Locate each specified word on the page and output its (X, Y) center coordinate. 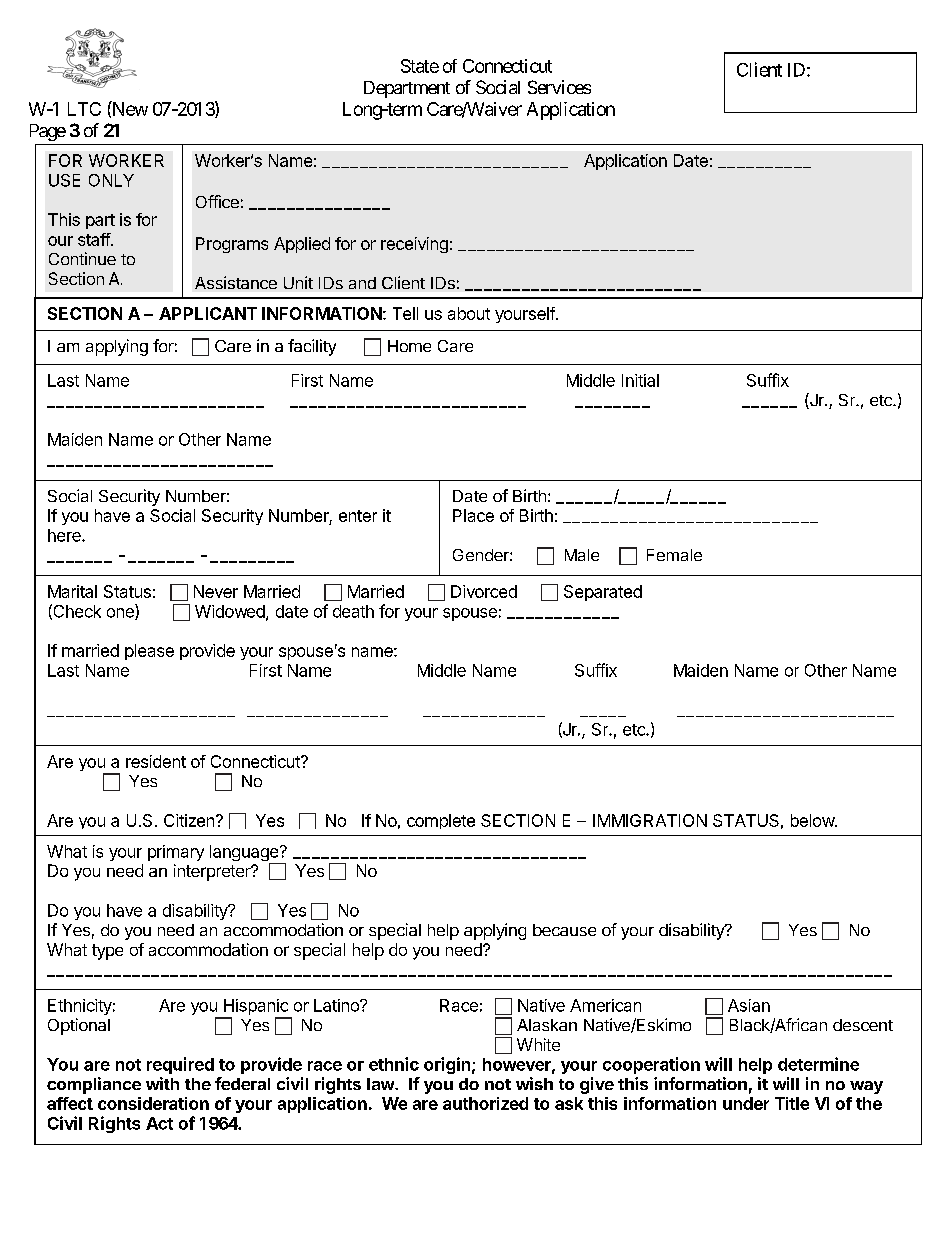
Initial (640, 380)
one (121, 614)
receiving (414, 245)
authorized (485, 1103)
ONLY (111, 180)
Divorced (484, 591)
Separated (603, 593)
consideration (153, 1103)
